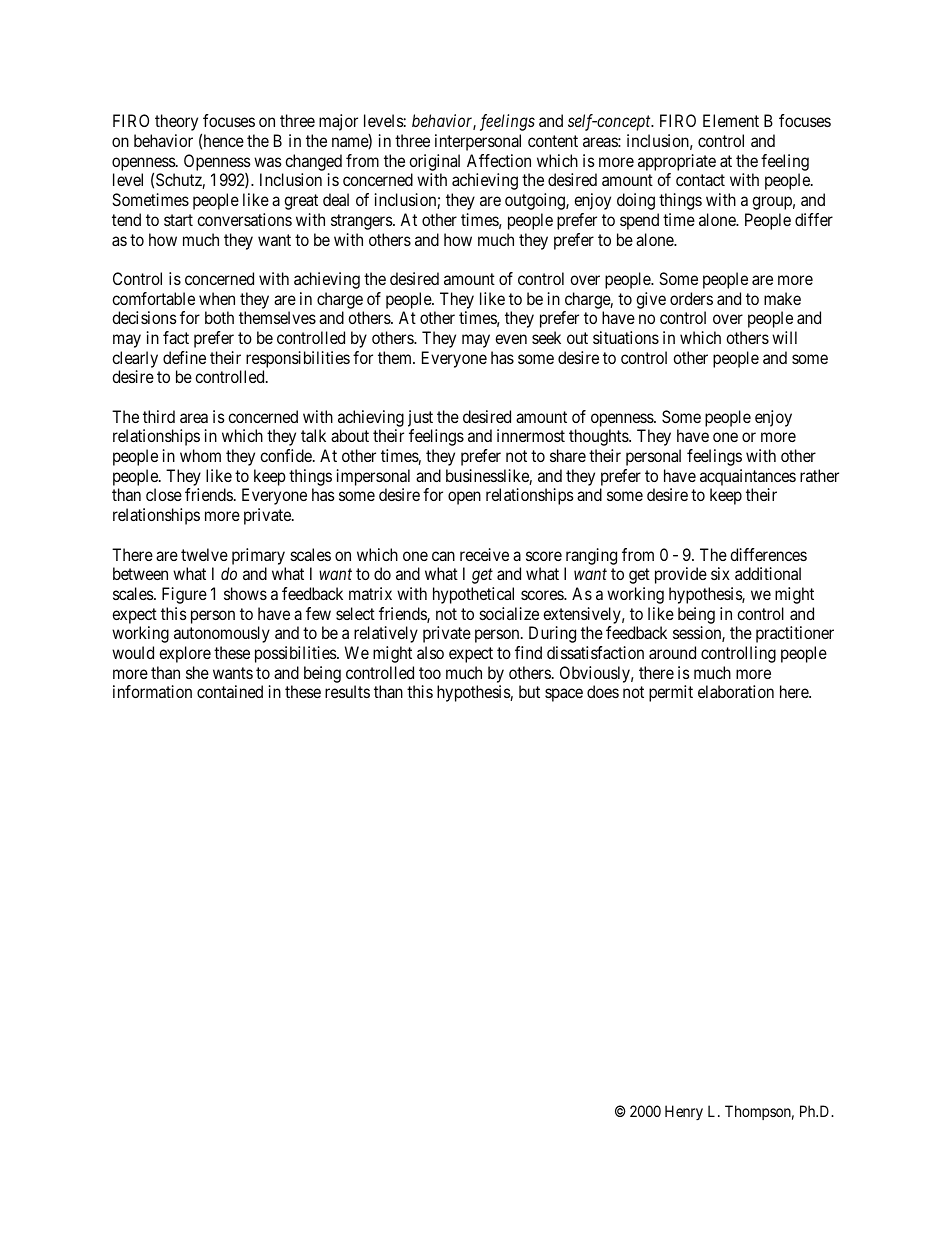  What do you see at coordinates (420, 418) in the image?
I see `just` at bounding box center [420, 418].
